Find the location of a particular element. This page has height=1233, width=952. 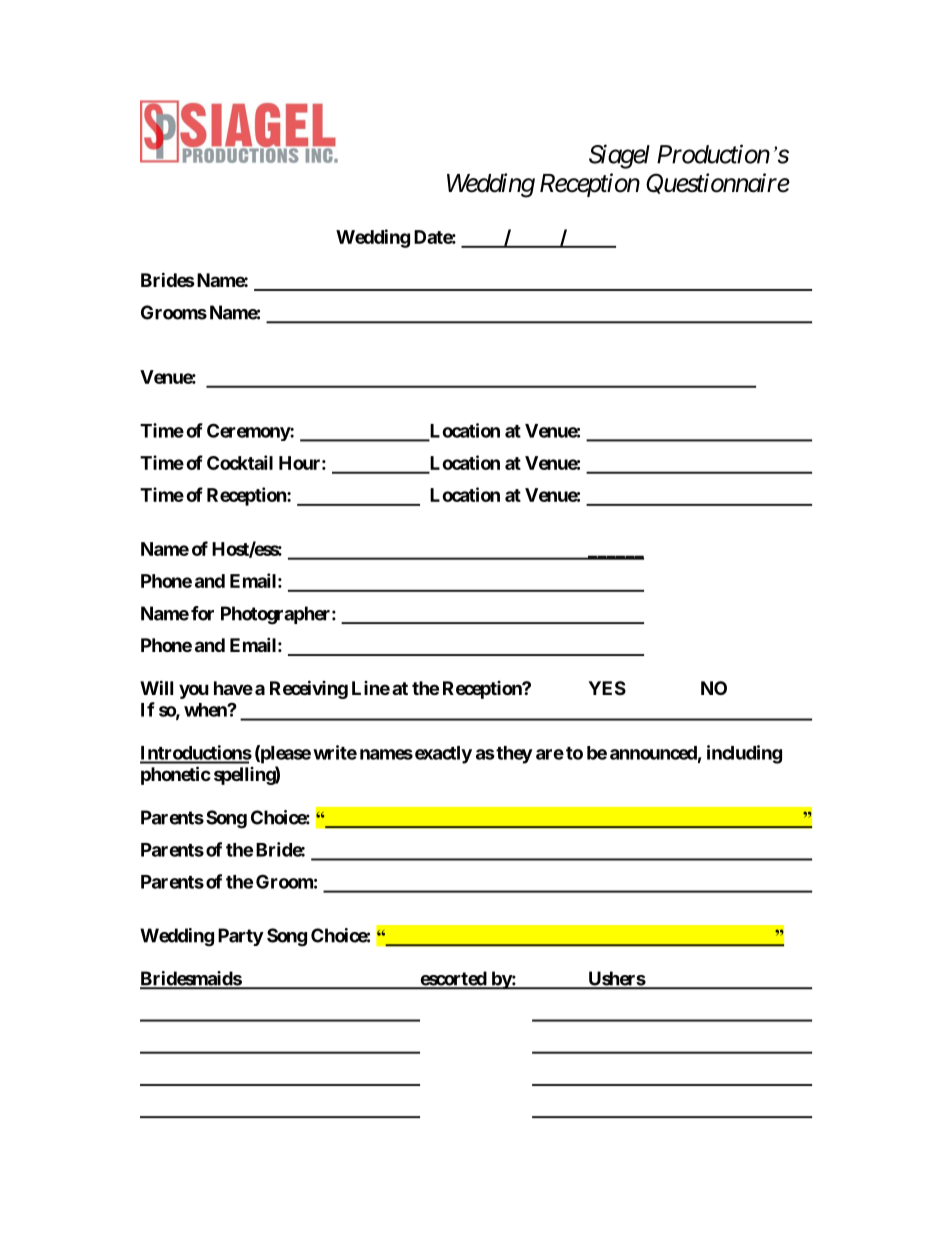

including is located at coordinates (744, 754).
